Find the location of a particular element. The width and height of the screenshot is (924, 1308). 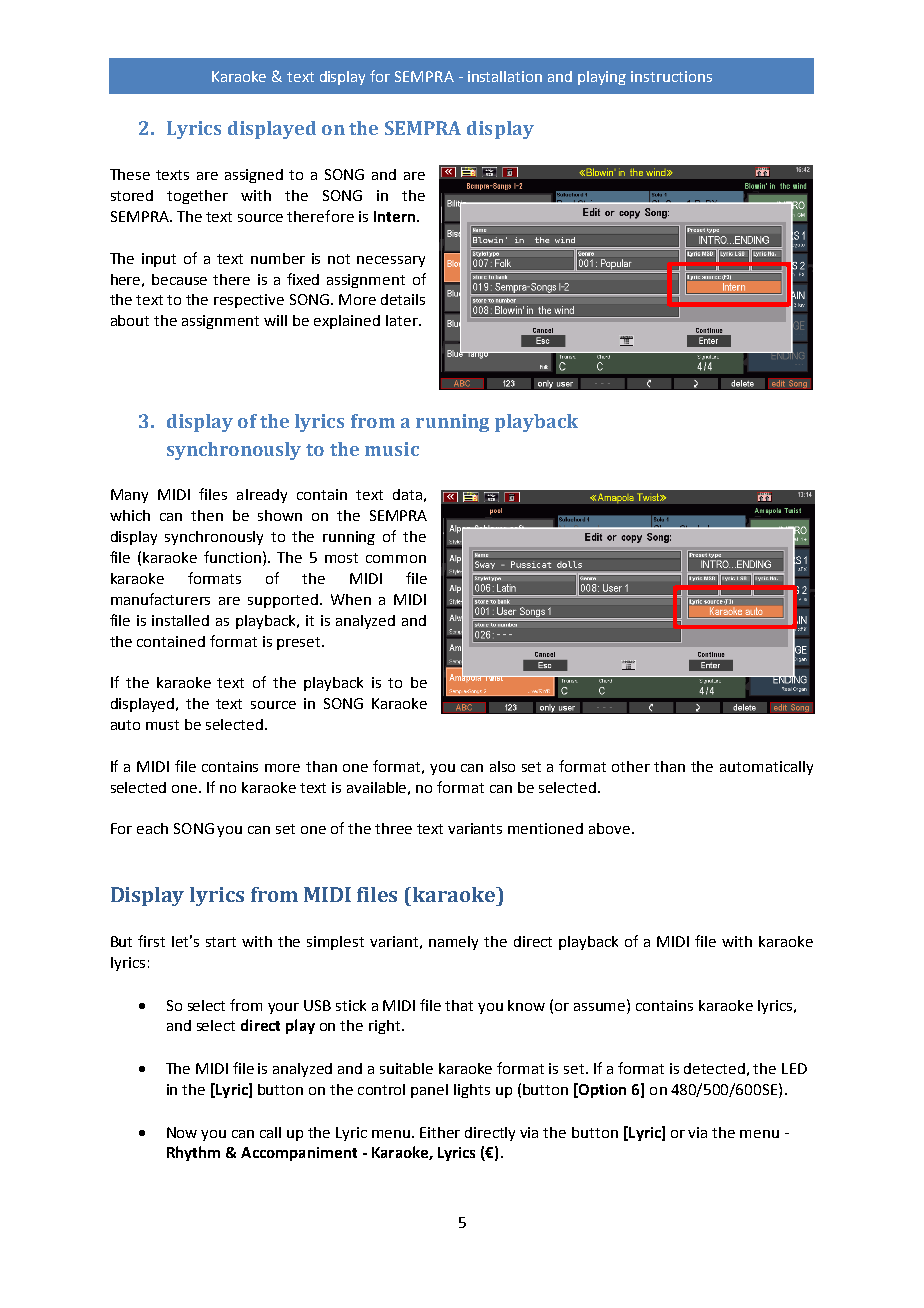

respective is located at coordinates (249, 301).
